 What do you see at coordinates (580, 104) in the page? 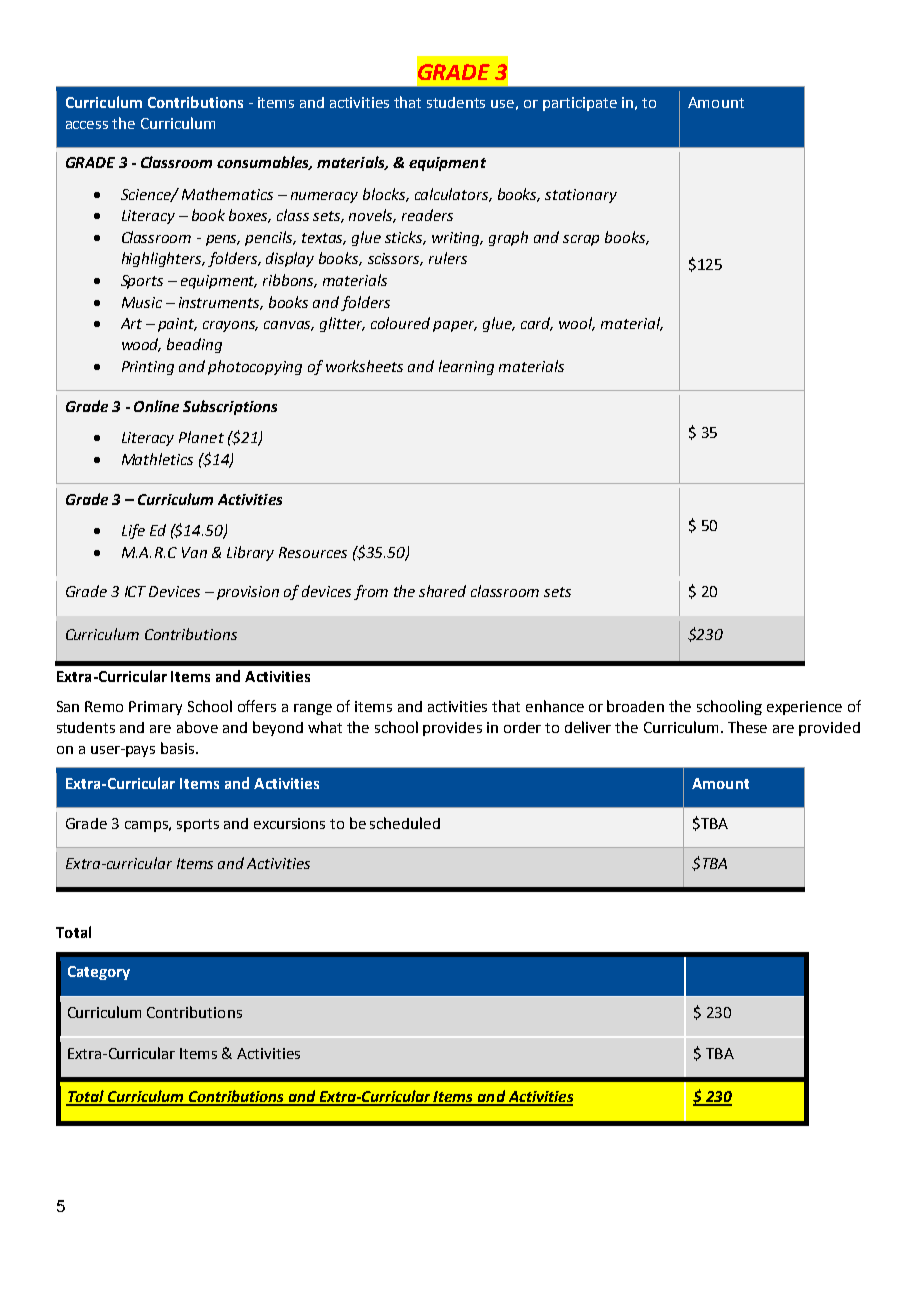
I see `participate` at bounding box center [580, 104].
